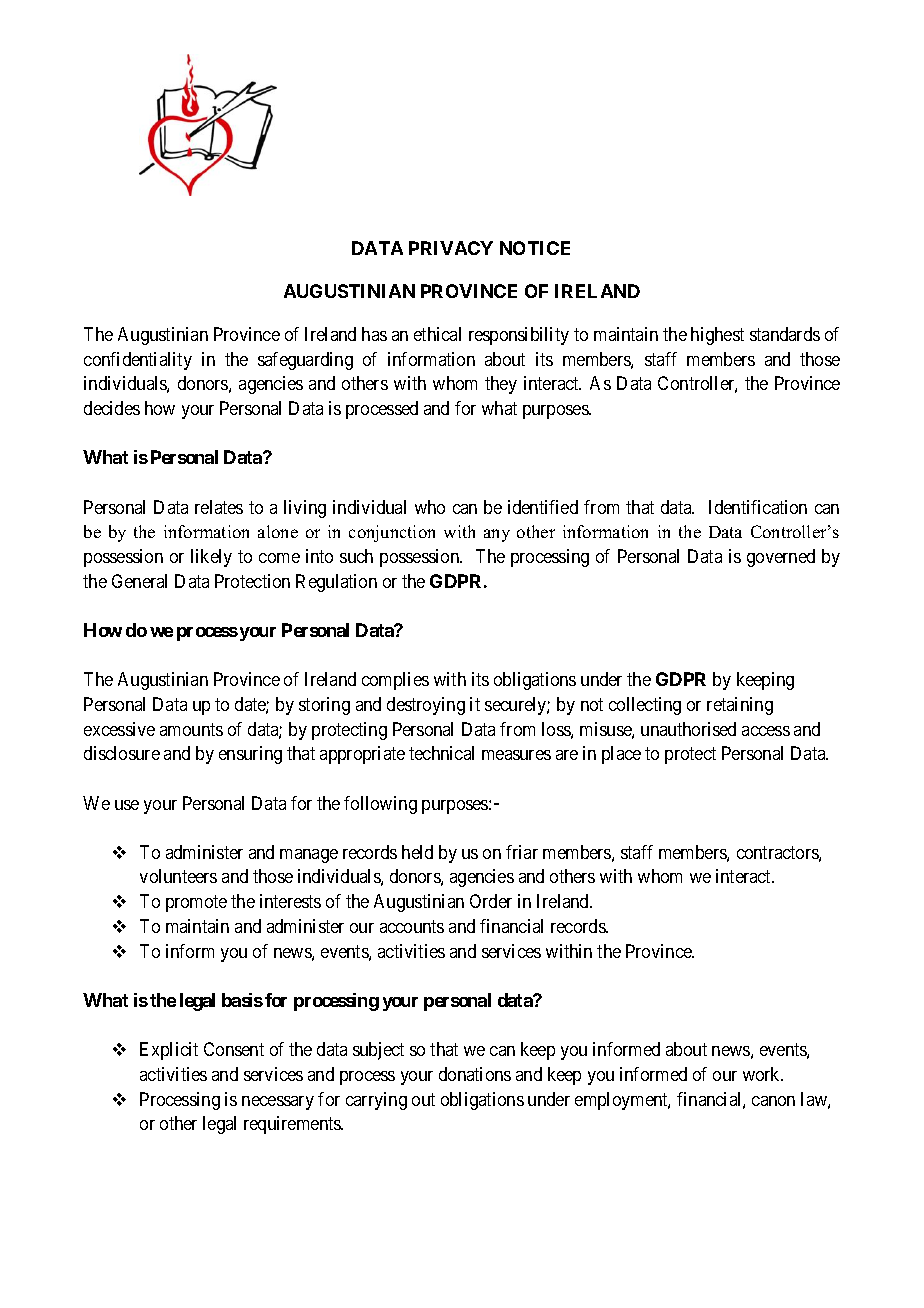 Image resolution: width=924 pixels, height=1308 pixels. What do you see at coordinates (138, 361) in the document?
I see `confidentiality` at bounding box center [138, 361].
